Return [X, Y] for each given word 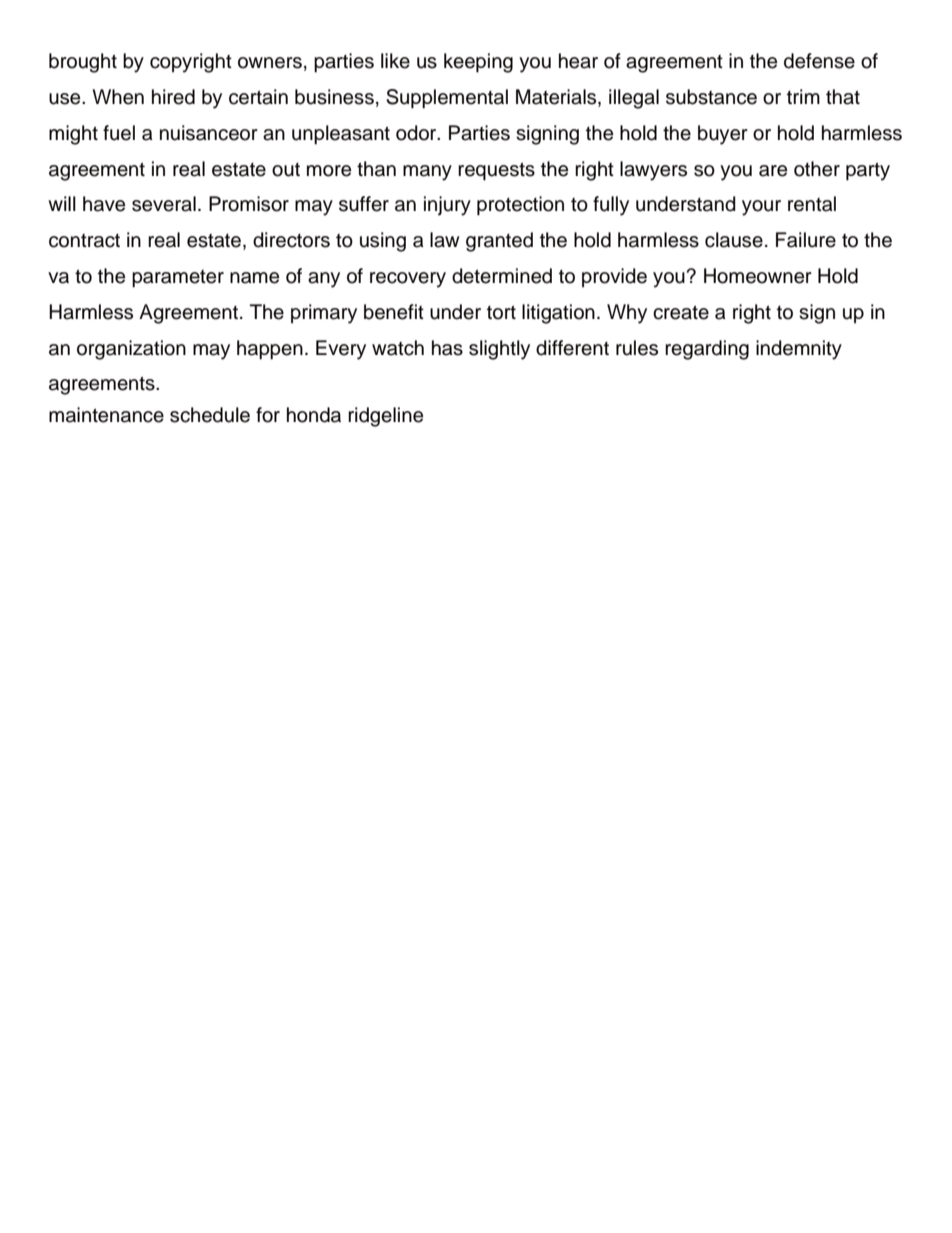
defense [819, 61]
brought [83, 63]
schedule [210, 415]
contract [84, 241]
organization [131, 350]
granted [499, 242]
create [681, 312]
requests [496, 171]
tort [501, 312]
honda [314, 415]
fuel [119, 133]
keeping [478, 63]
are [773, 171]
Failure [806, 240]
